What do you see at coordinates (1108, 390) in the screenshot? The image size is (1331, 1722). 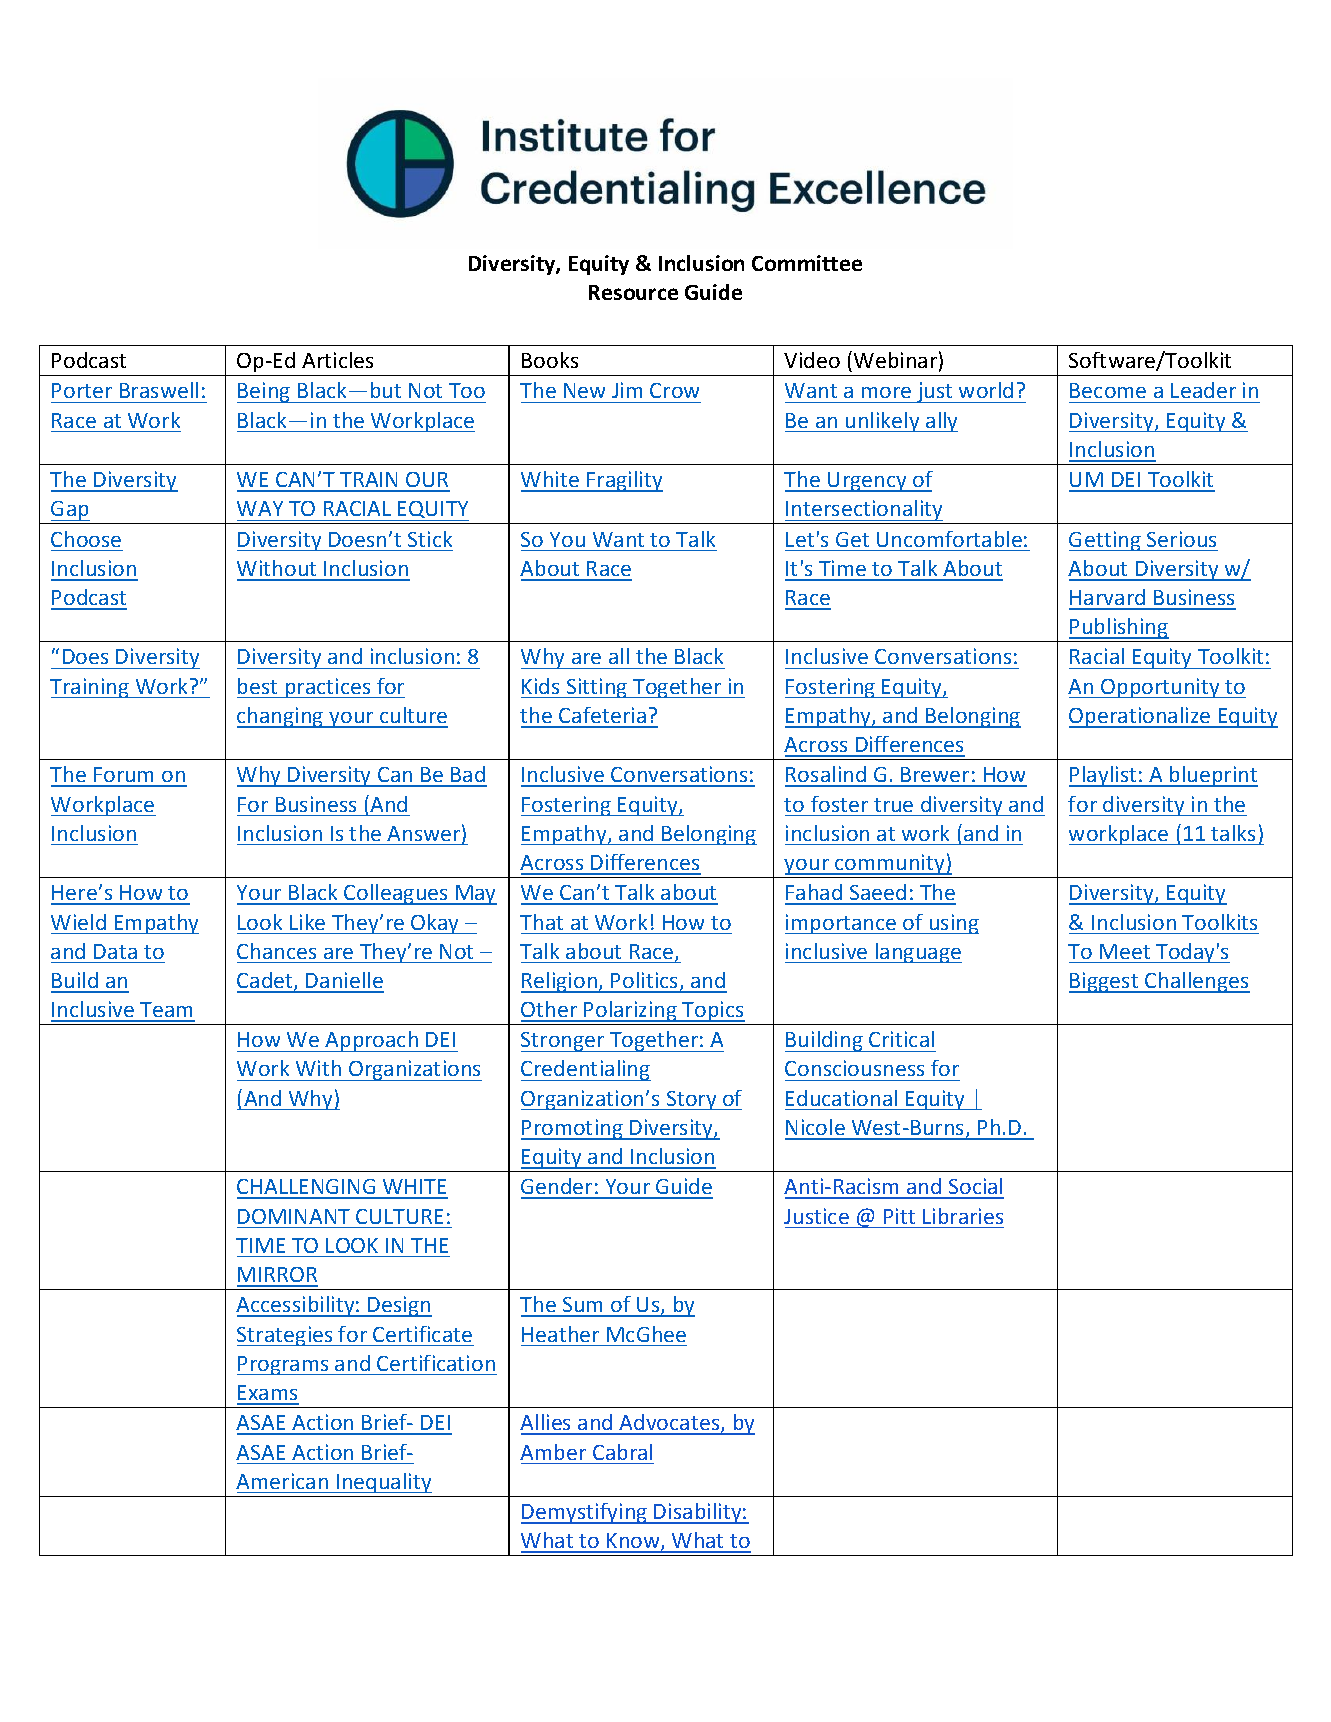 I see `Become` at bounding box center [1108, 390].
